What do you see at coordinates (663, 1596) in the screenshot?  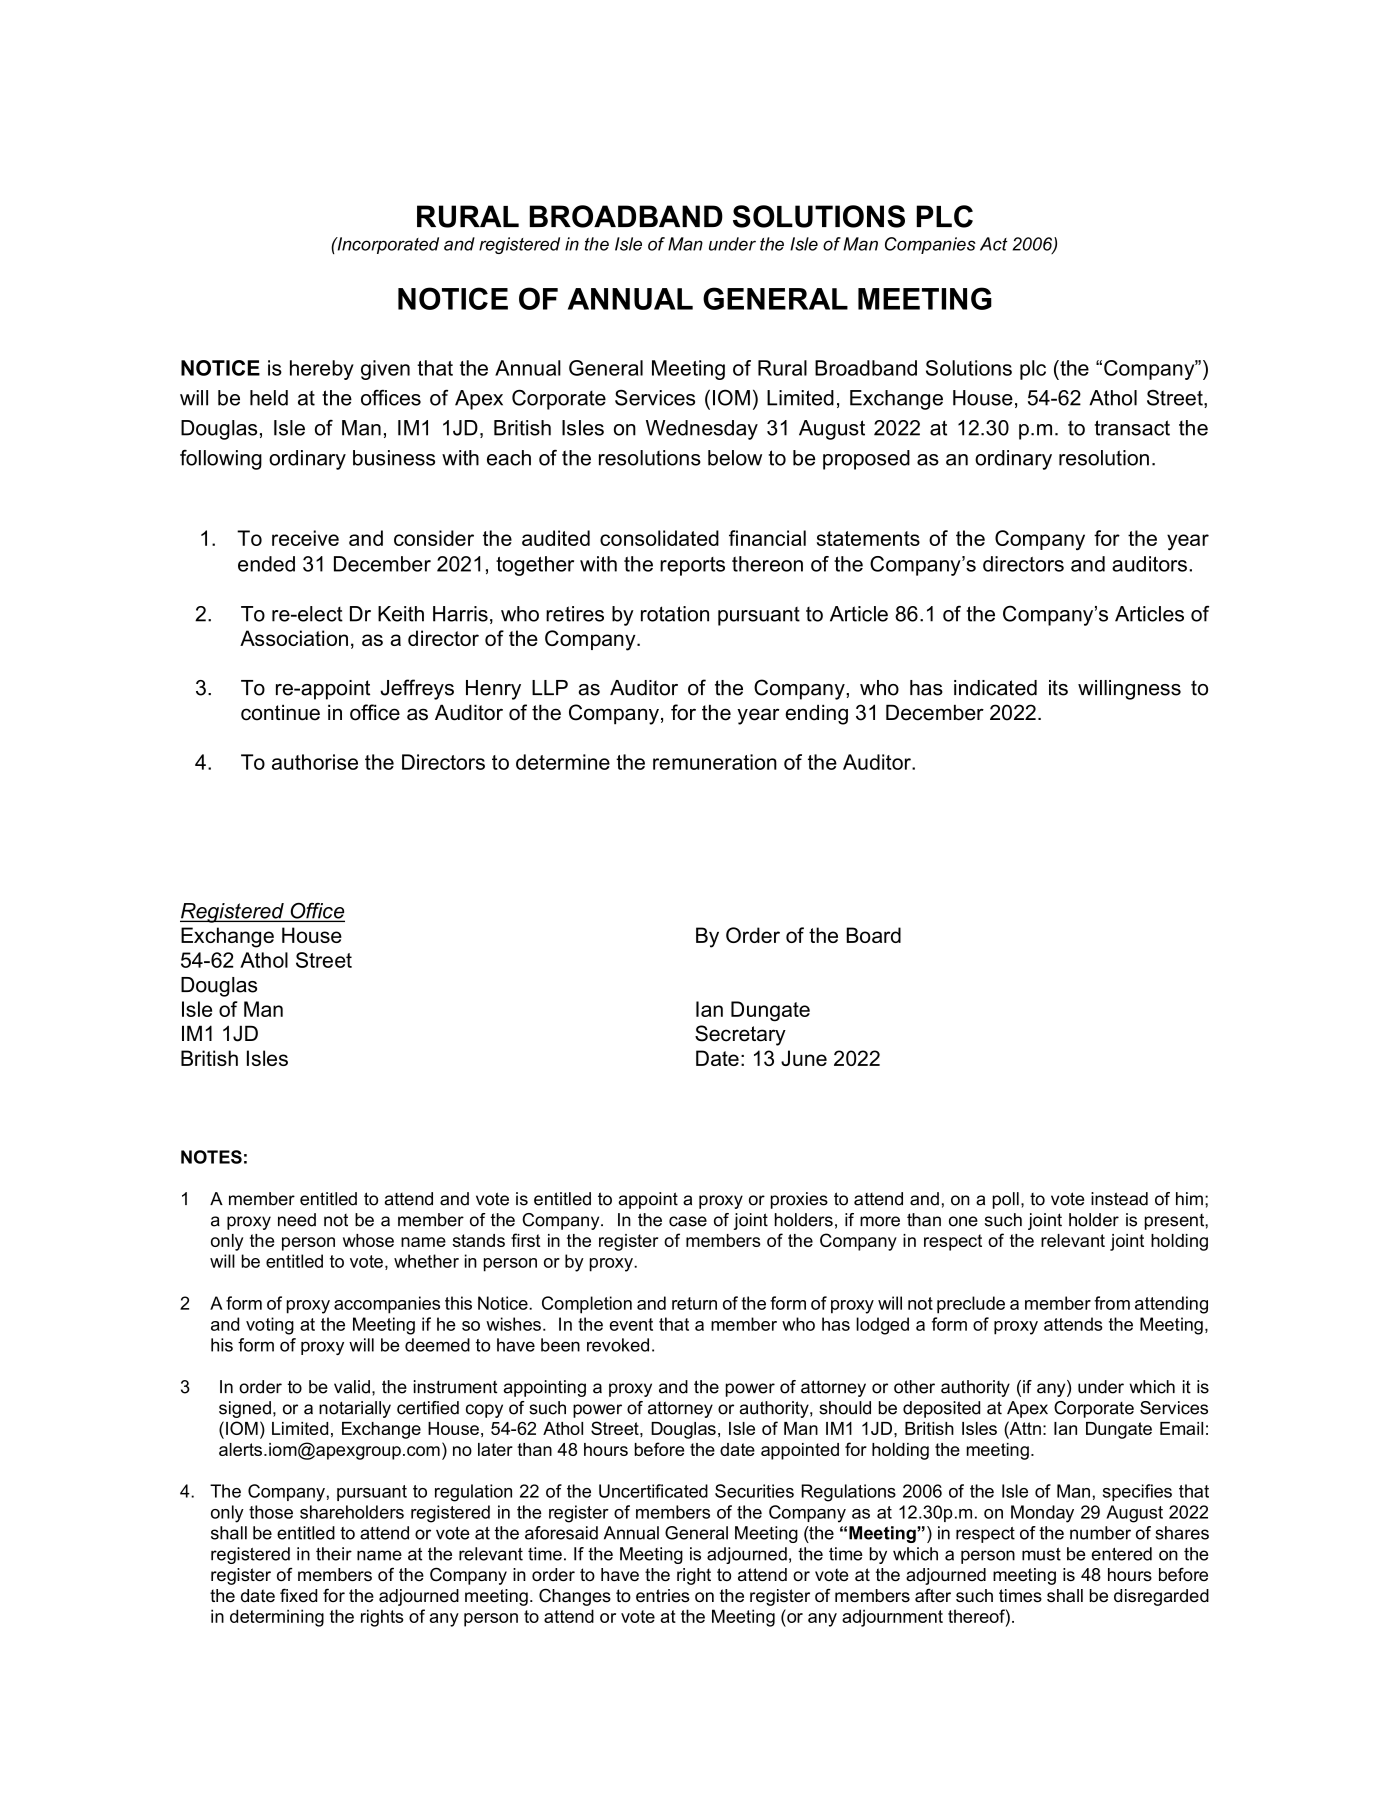 I see `entries` at bounding box center [663, 1596].
